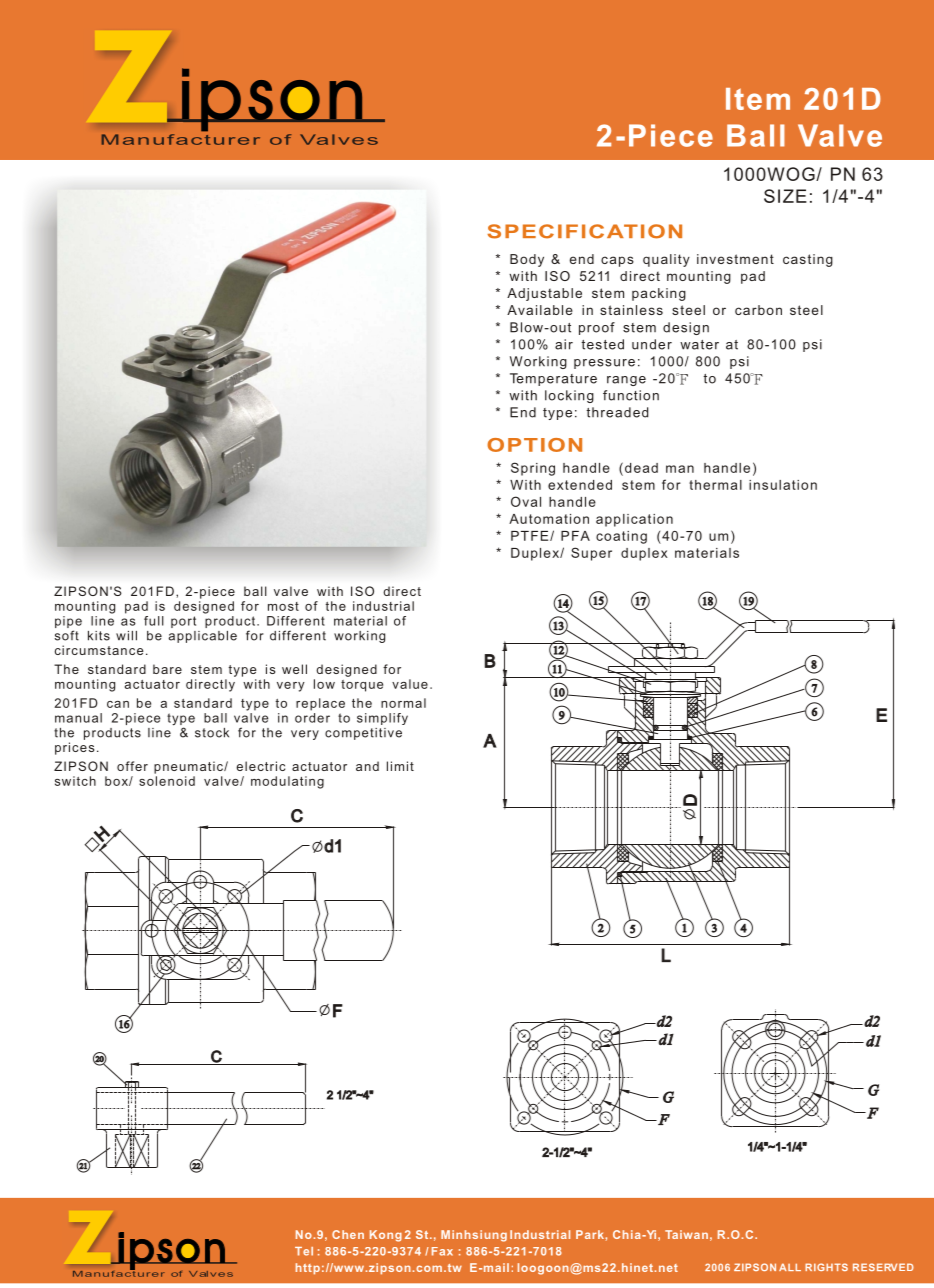 This image has width=934, height=1288. I want to click on solenoid, so click(167, 781).
